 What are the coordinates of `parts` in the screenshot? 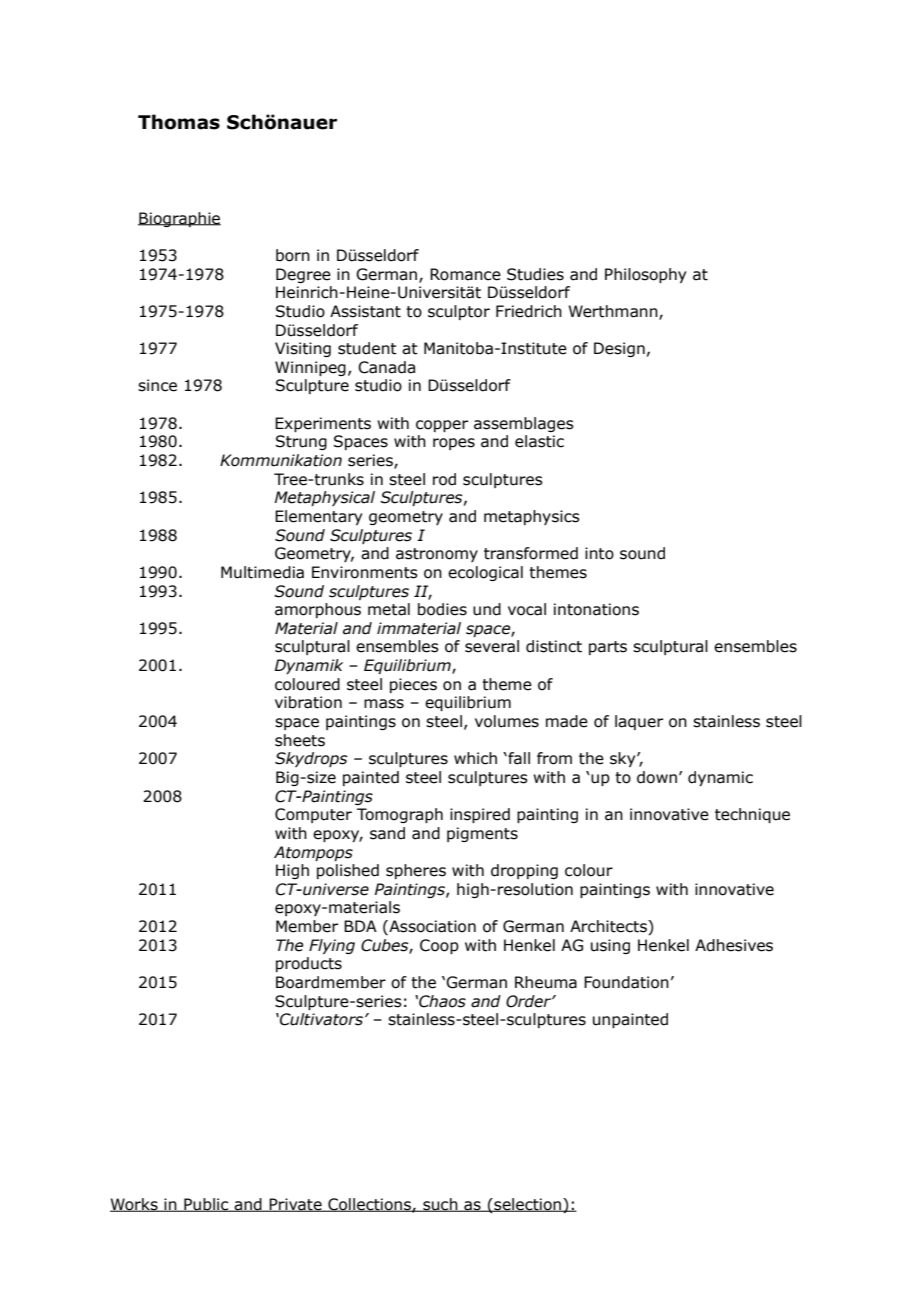 It's located at (608, 648).
